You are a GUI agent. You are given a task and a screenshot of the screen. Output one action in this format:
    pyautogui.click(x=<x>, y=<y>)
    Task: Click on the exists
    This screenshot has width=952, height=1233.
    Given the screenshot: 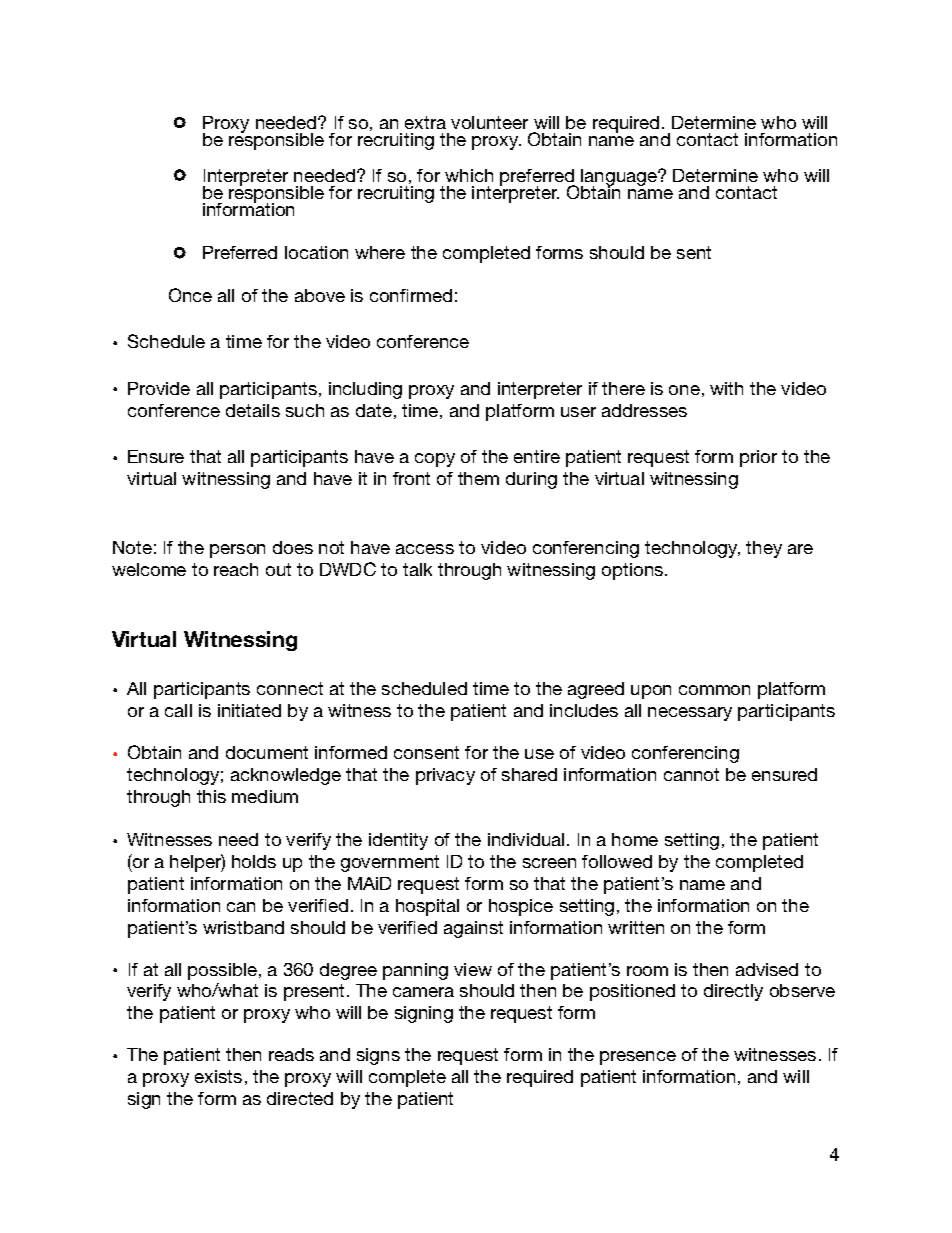 What is the action you would take?
    pyautogui.click(x=218, y=1076)
